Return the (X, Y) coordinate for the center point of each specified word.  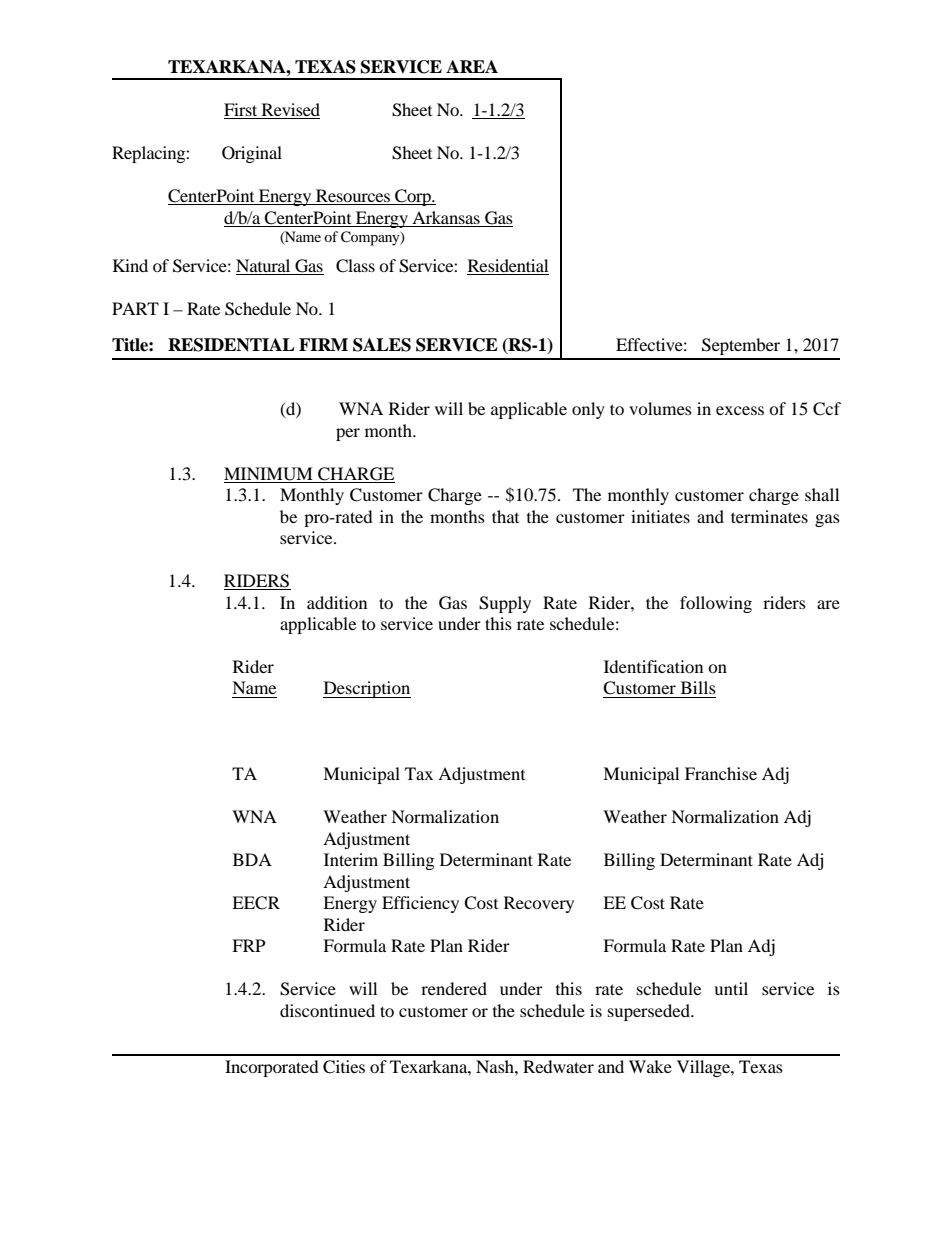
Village (704, 1068)
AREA (472, 66)
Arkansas (446, 217)
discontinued (327, 1010)
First (242, 111)
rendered (454, 988)
